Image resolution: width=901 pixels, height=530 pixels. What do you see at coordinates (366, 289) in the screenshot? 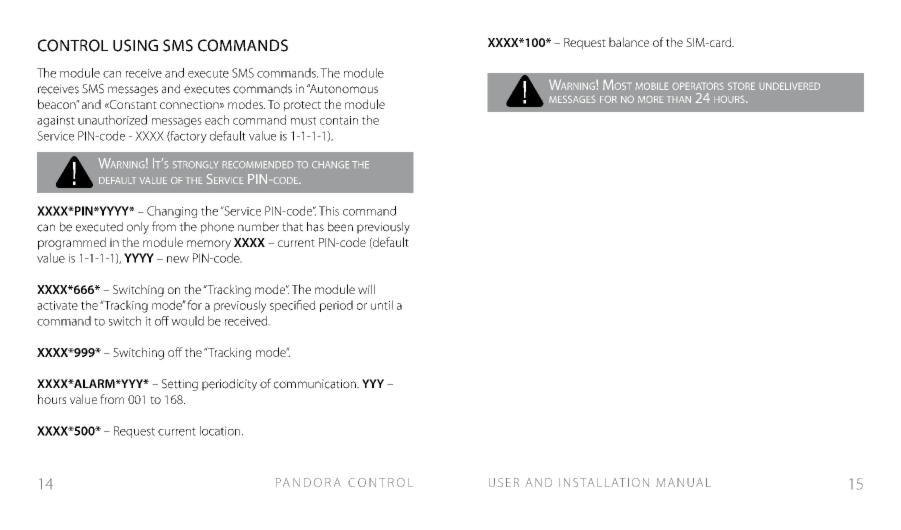
I see `will` at bounding box center [366, 289].
